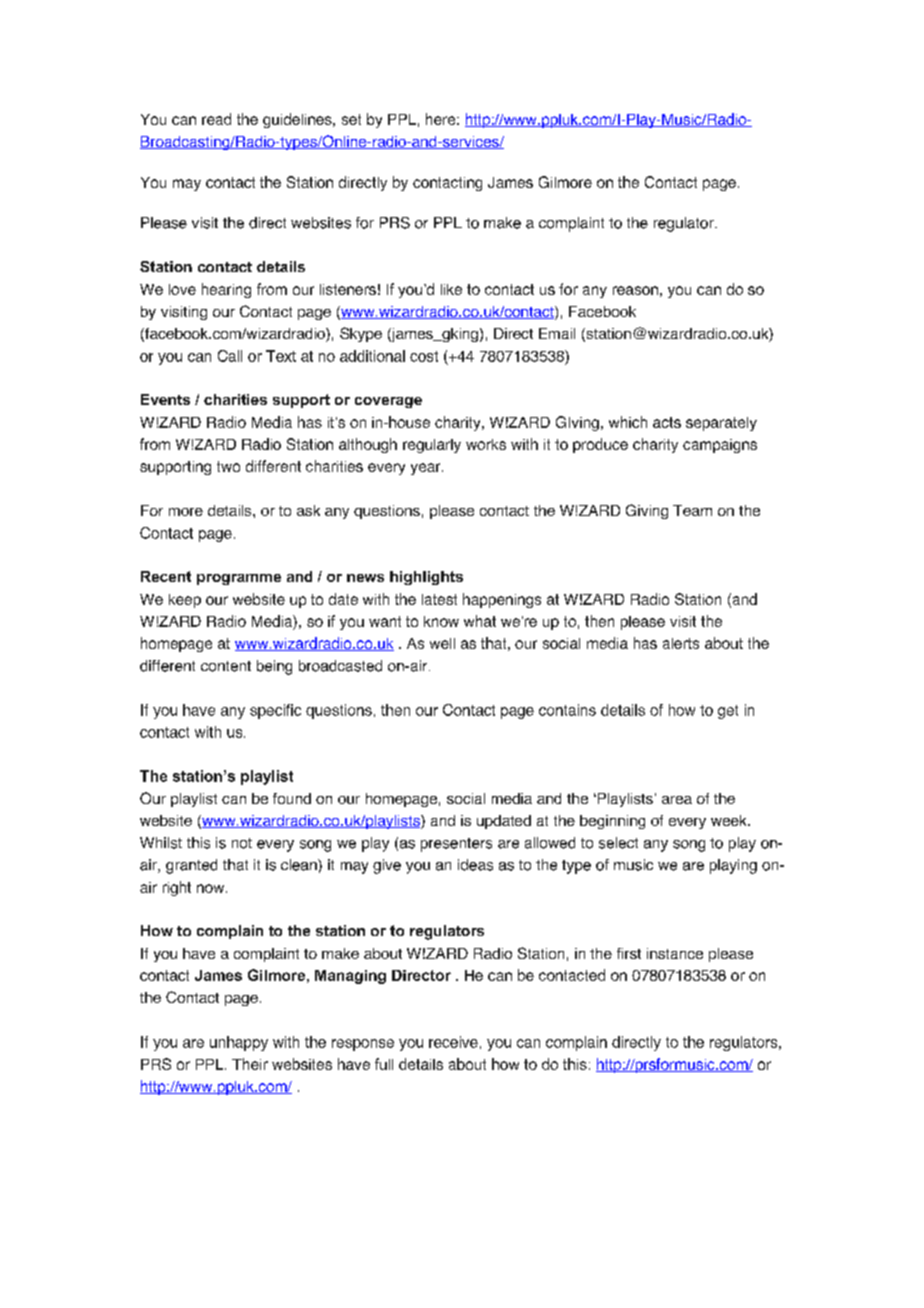 The height and width of the image is (1308, 924). I want to click on read, so click(216, 119).
